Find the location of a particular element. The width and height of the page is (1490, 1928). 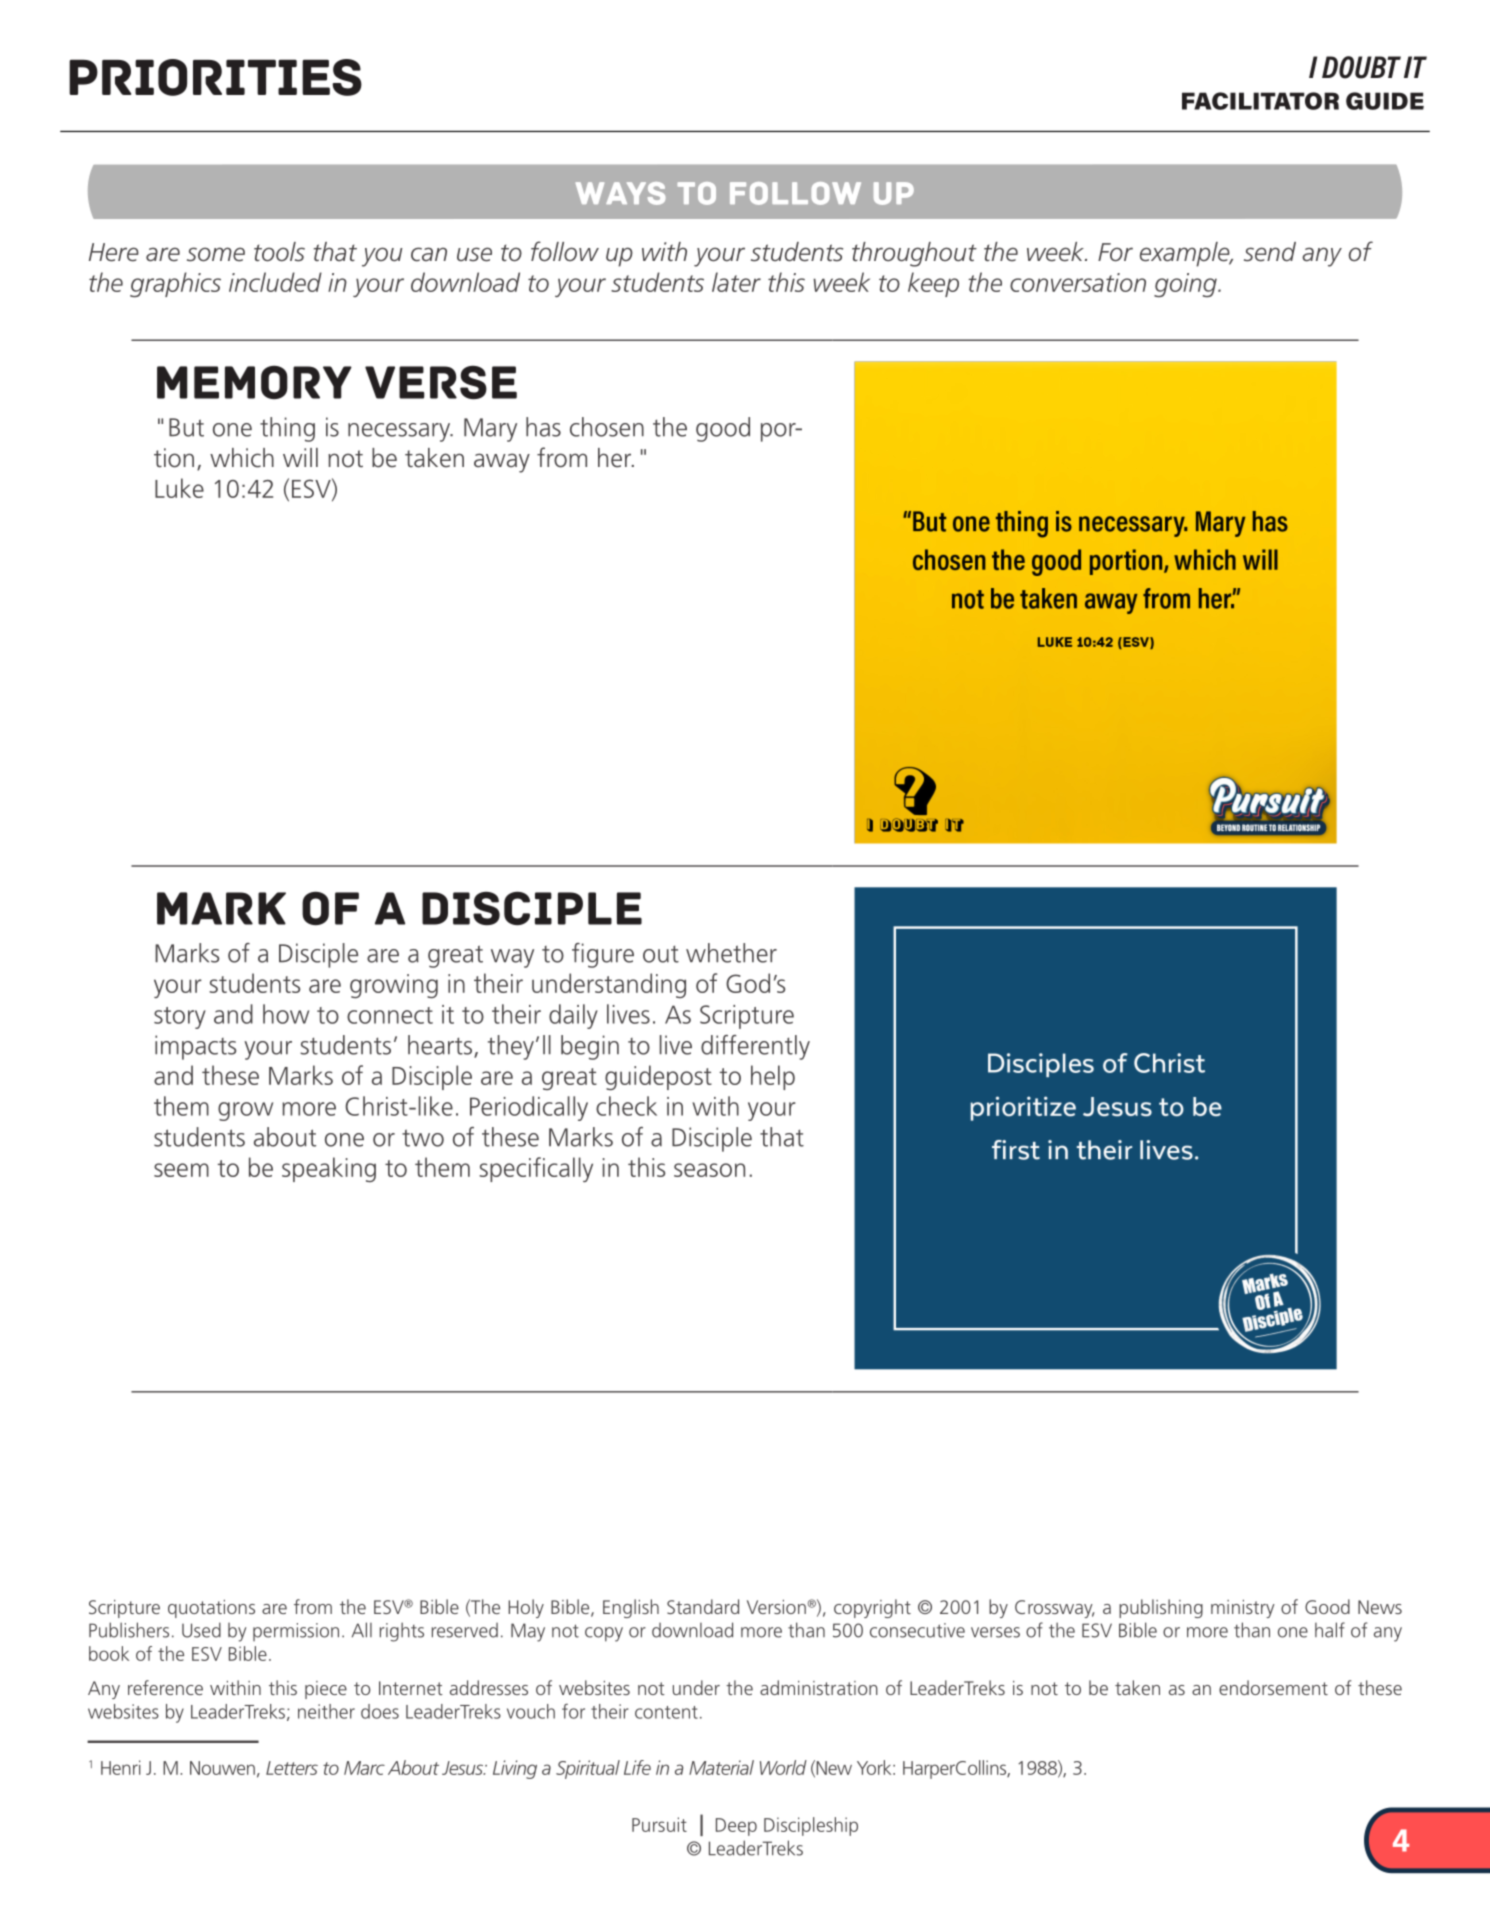

how is located at coordinates (286, 1014).
